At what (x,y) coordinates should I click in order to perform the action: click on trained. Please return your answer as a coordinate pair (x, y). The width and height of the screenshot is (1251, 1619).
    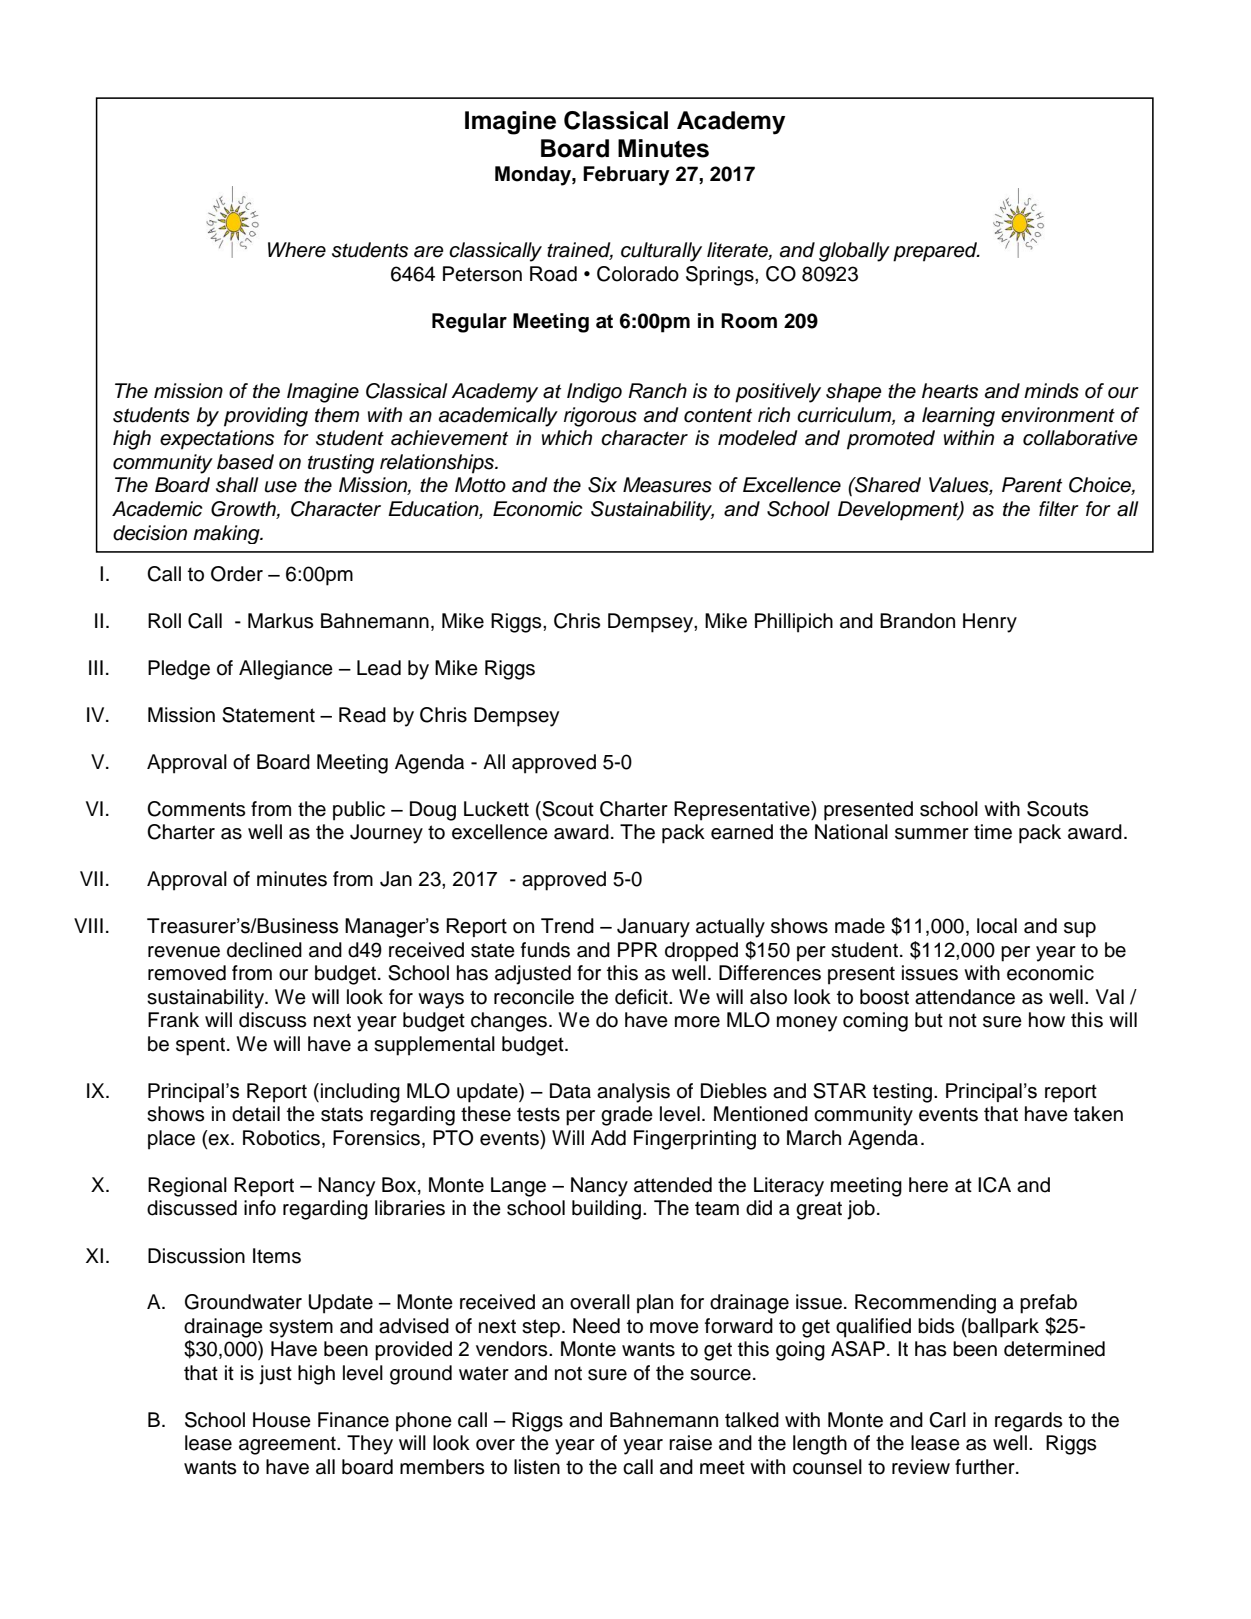
    Looking at the image, I should click on (580, 251).
